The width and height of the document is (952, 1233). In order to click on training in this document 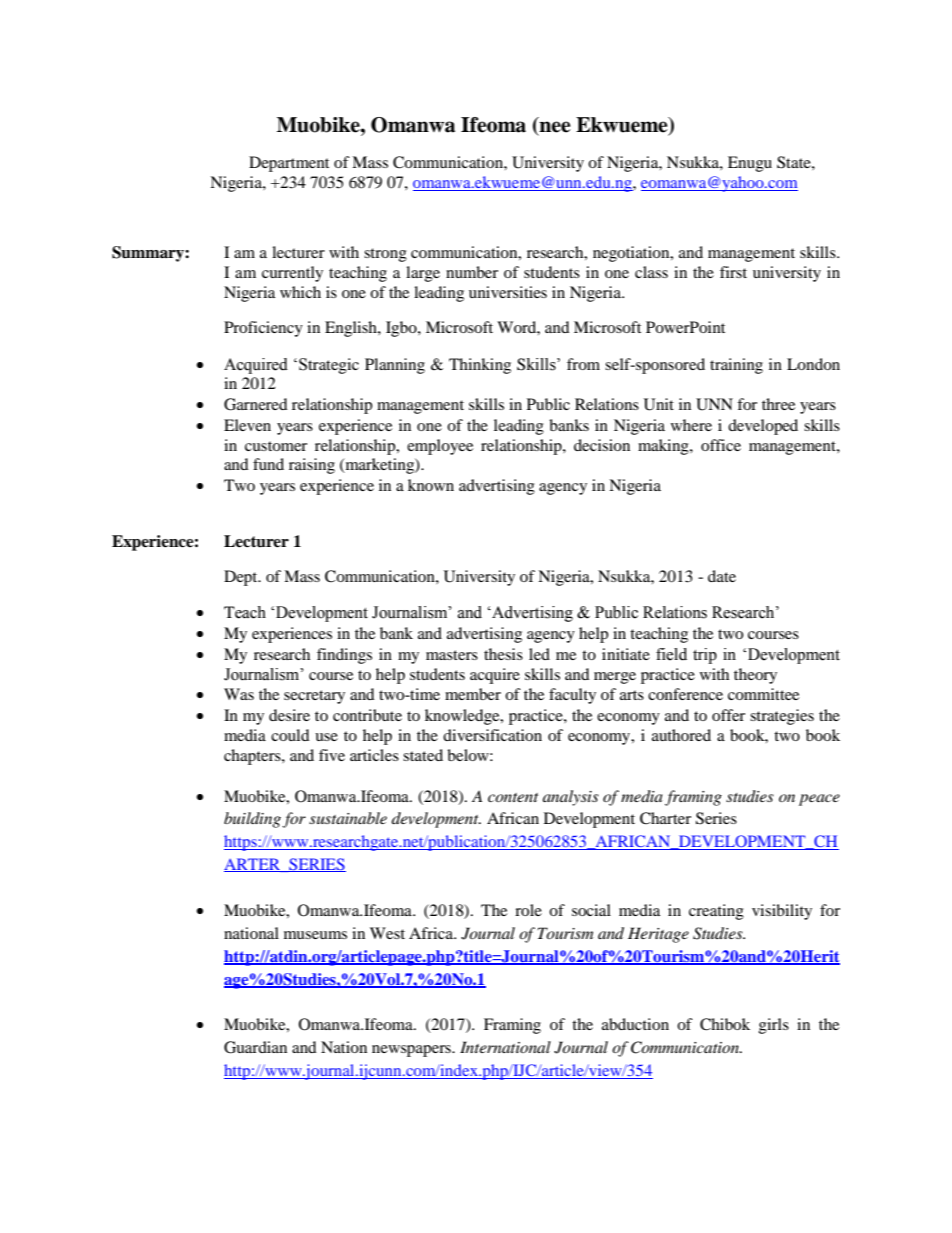, I will do `click(736, 366)`.
